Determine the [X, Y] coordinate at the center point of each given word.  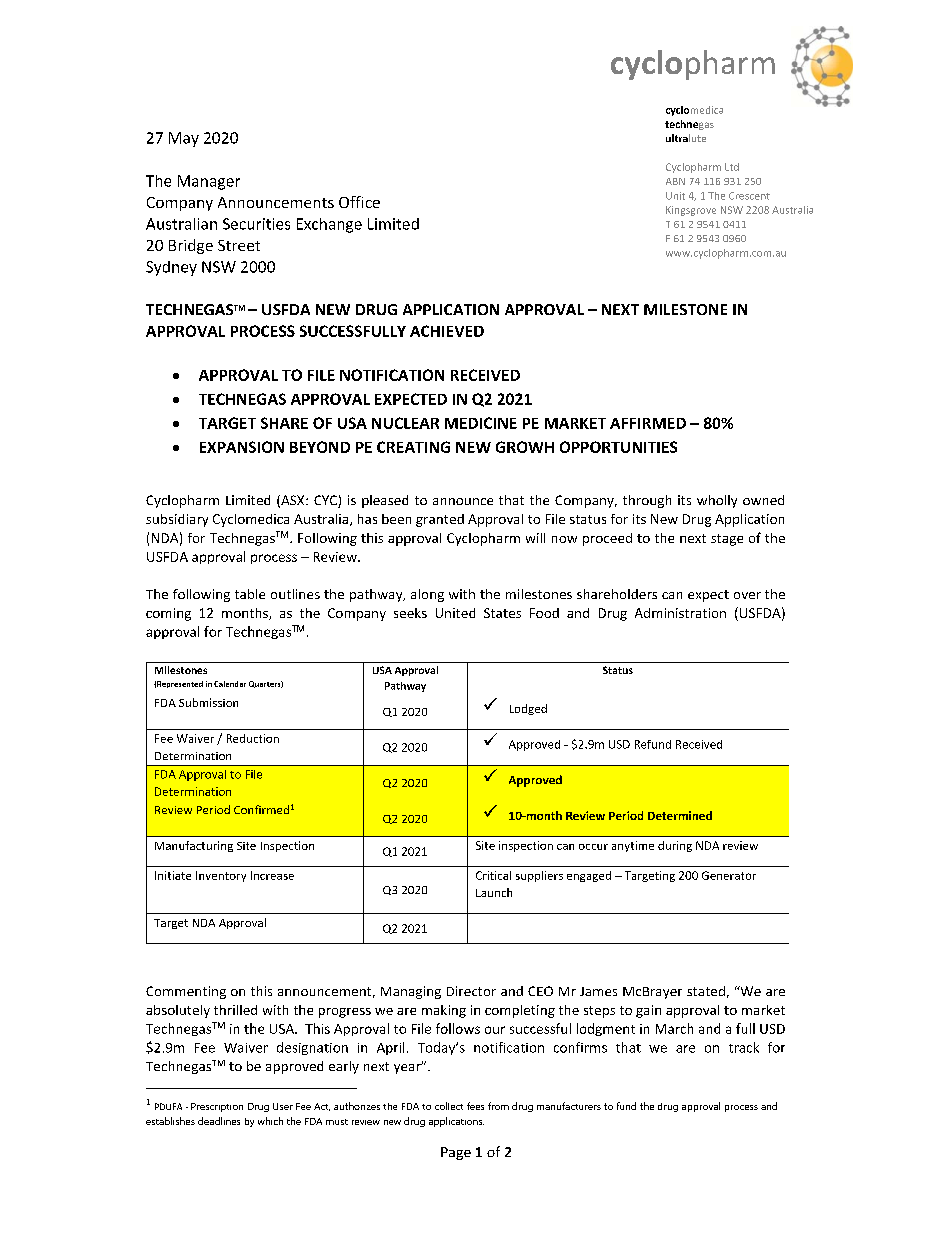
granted [440, 520]
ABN [675, 181]
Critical [493, 875]
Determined [680, 815]
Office [359, 202]
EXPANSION [242, 447]
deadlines [219, 1121]
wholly [717, 501]
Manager [209, 182]
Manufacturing [194, 846]
